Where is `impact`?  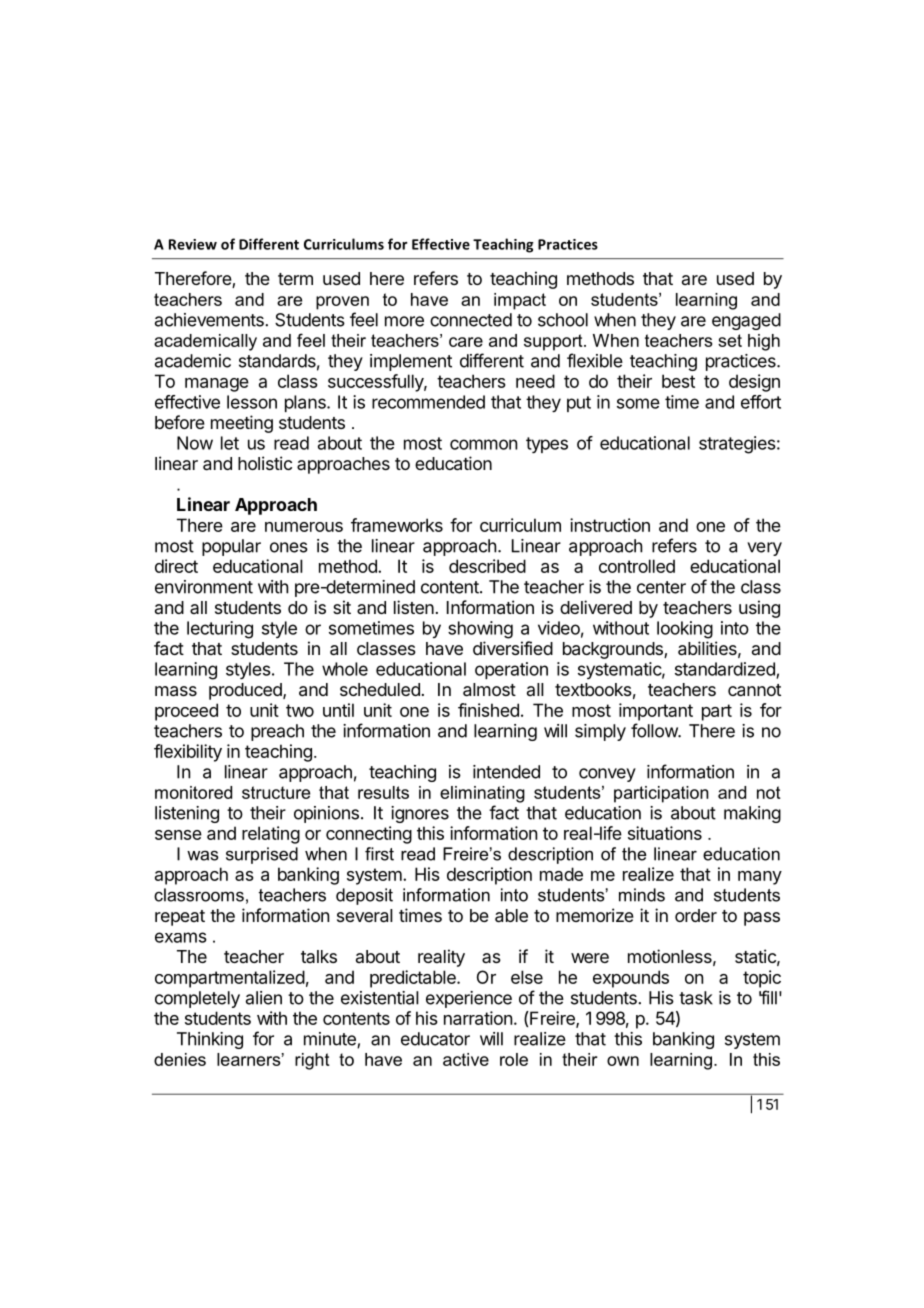
impact is located at coordinates (520, 301).
